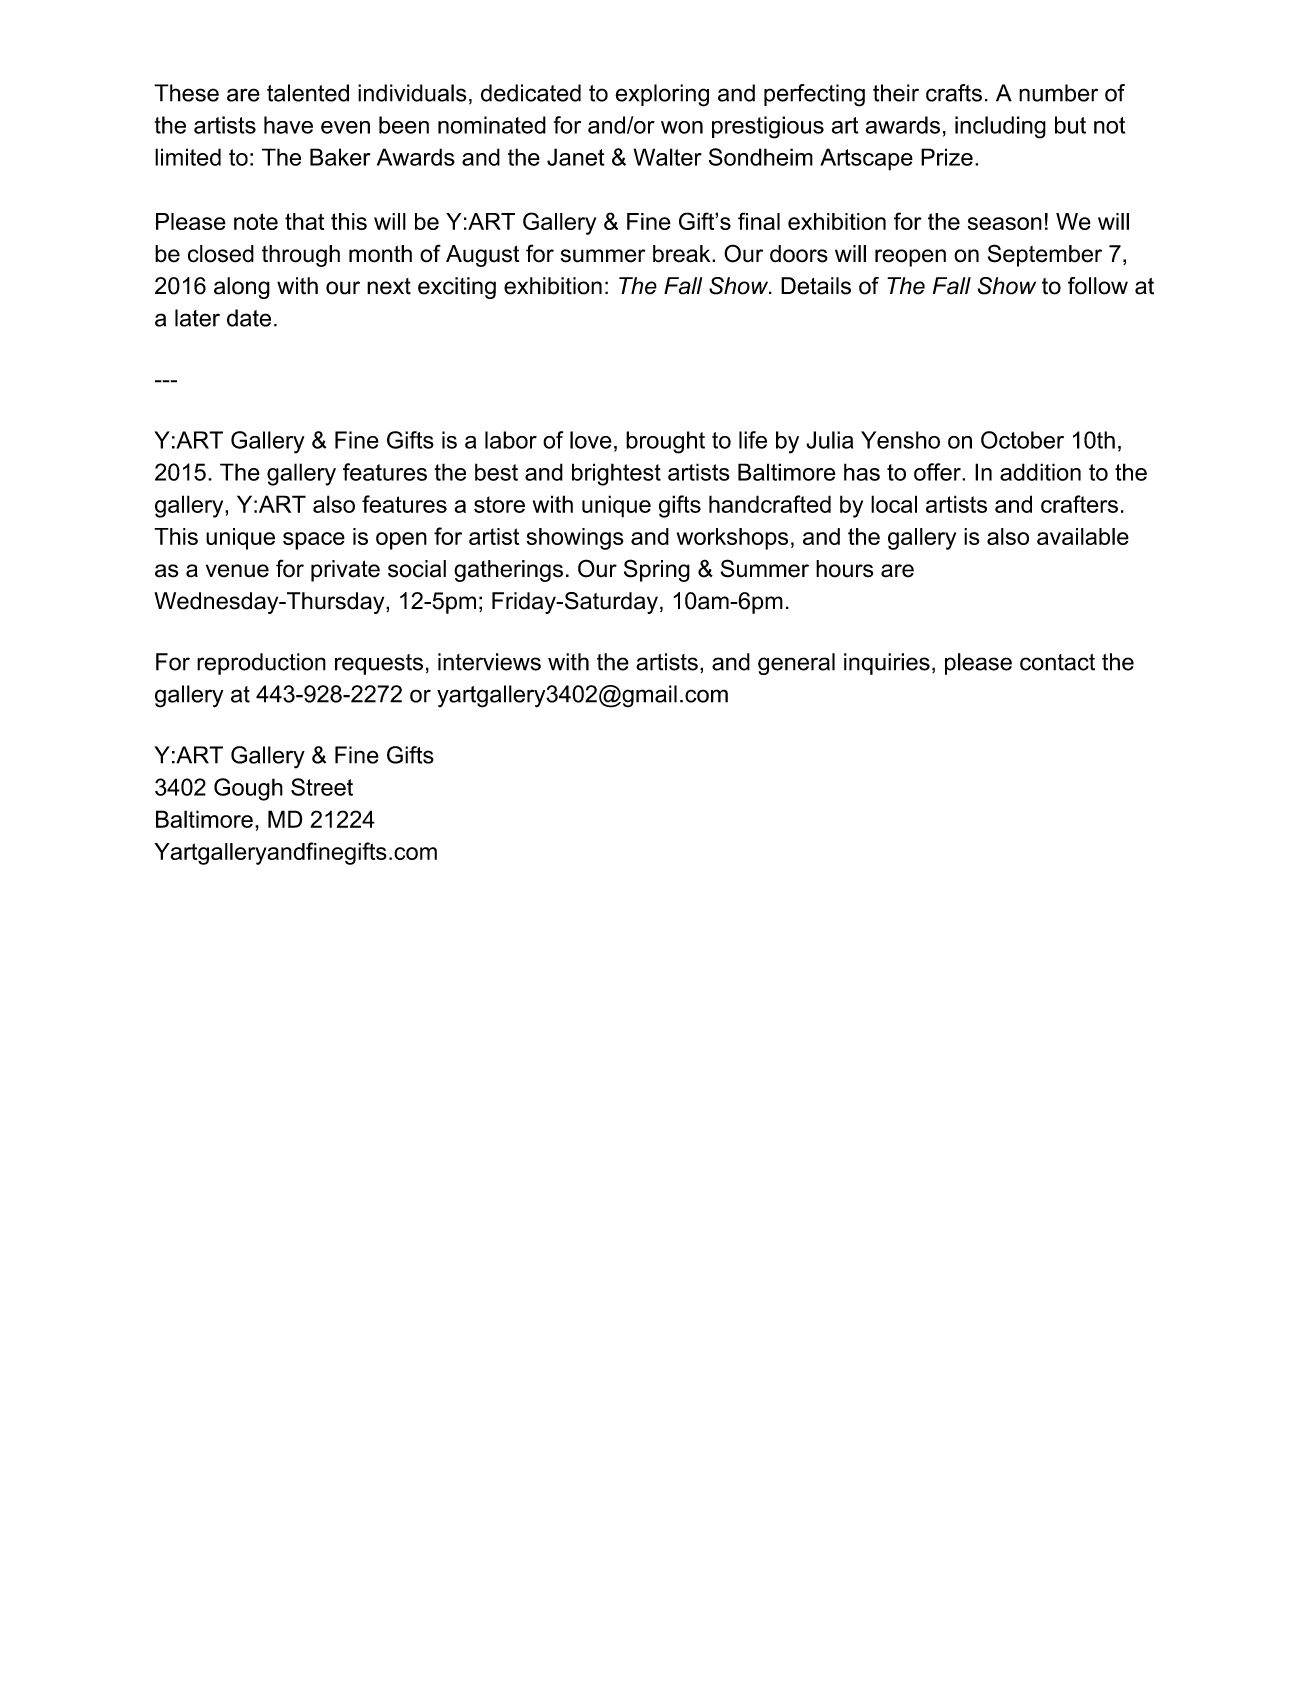 The height and width of the screenshot is (1697, 1311). Describe the element at coordinates (314, 541) in the screenshot. I see `space` at that location.
